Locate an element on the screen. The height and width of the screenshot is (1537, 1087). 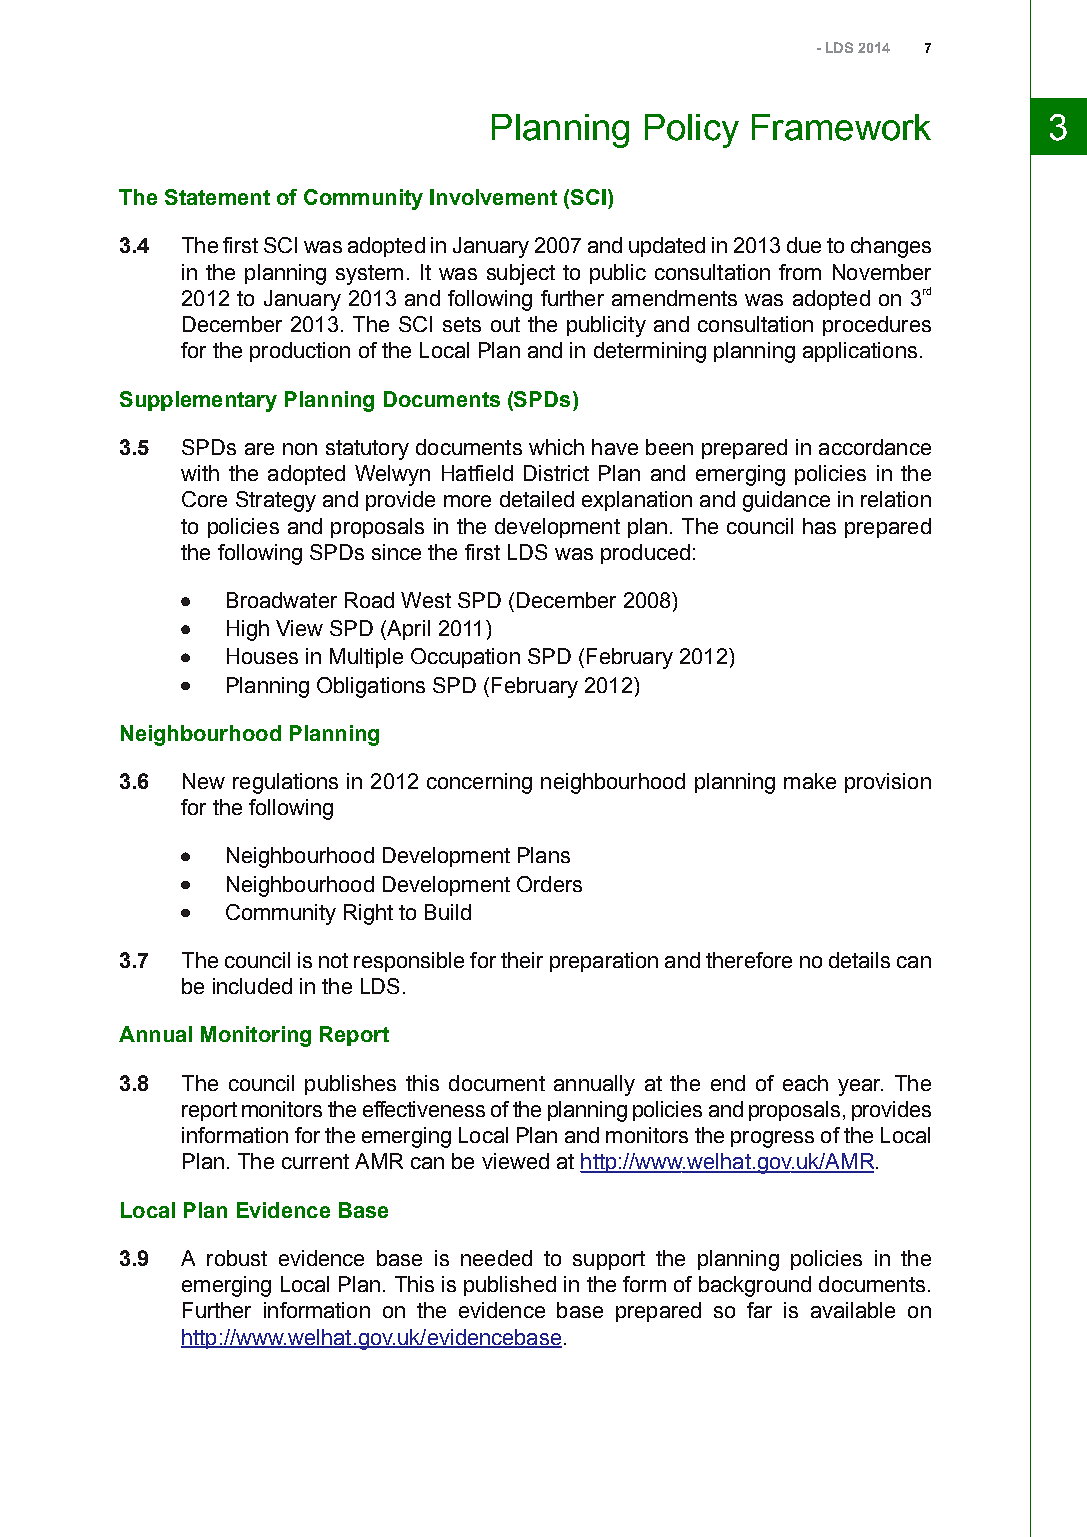
published is located at coordinates (510, 1286).
